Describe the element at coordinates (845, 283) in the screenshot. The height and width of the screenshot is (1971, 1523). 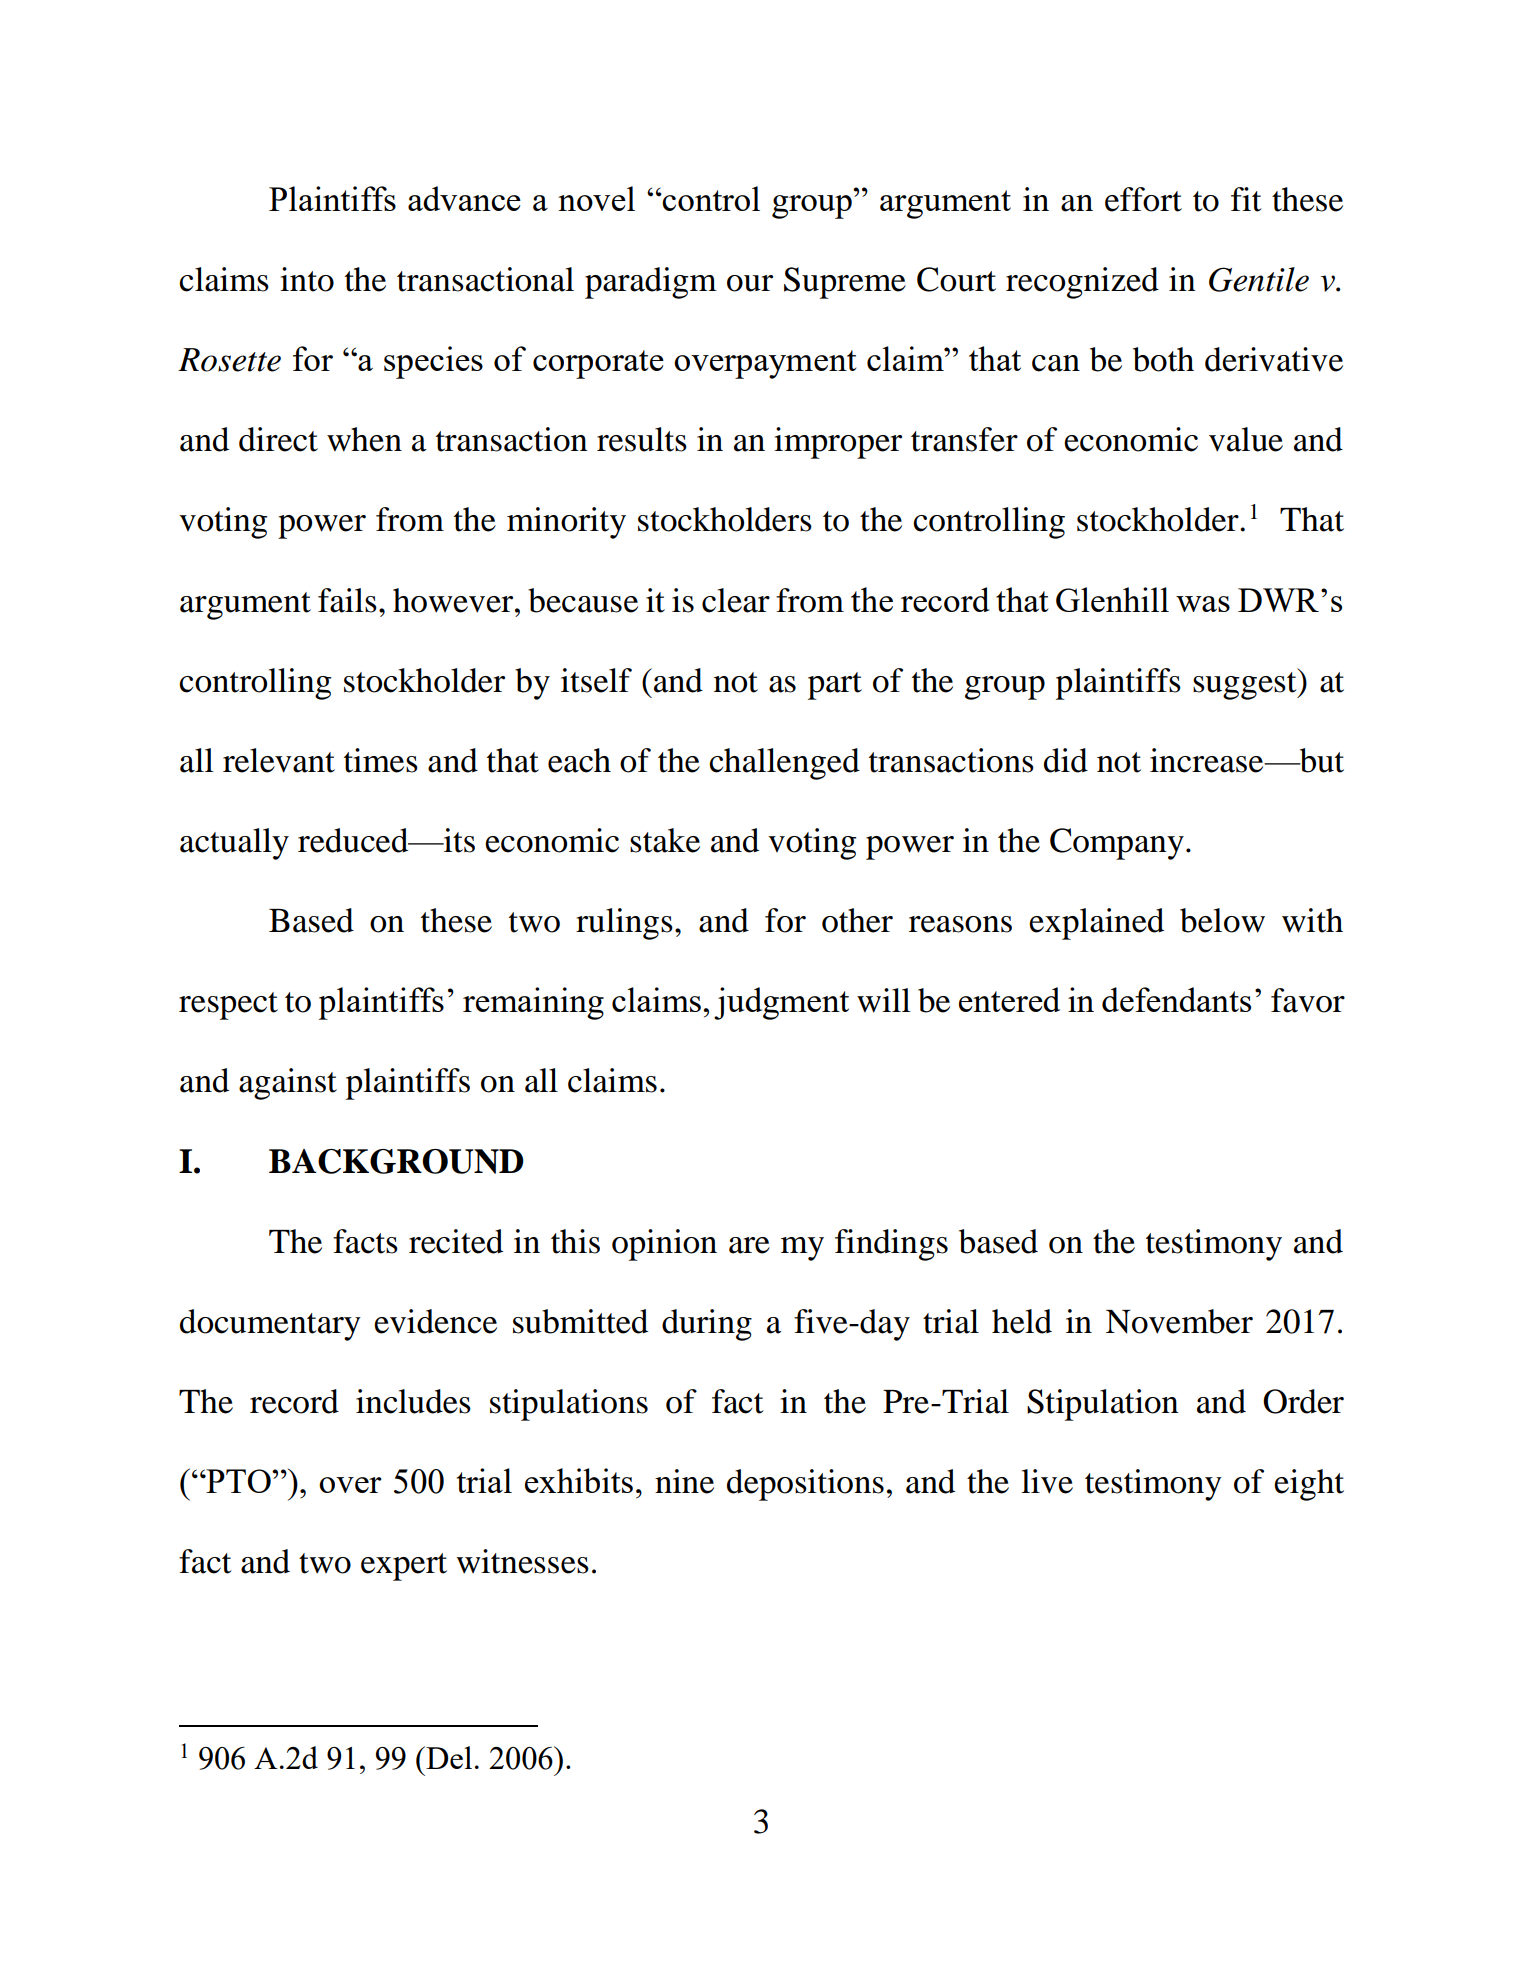
I see `Supreme` at that location.
